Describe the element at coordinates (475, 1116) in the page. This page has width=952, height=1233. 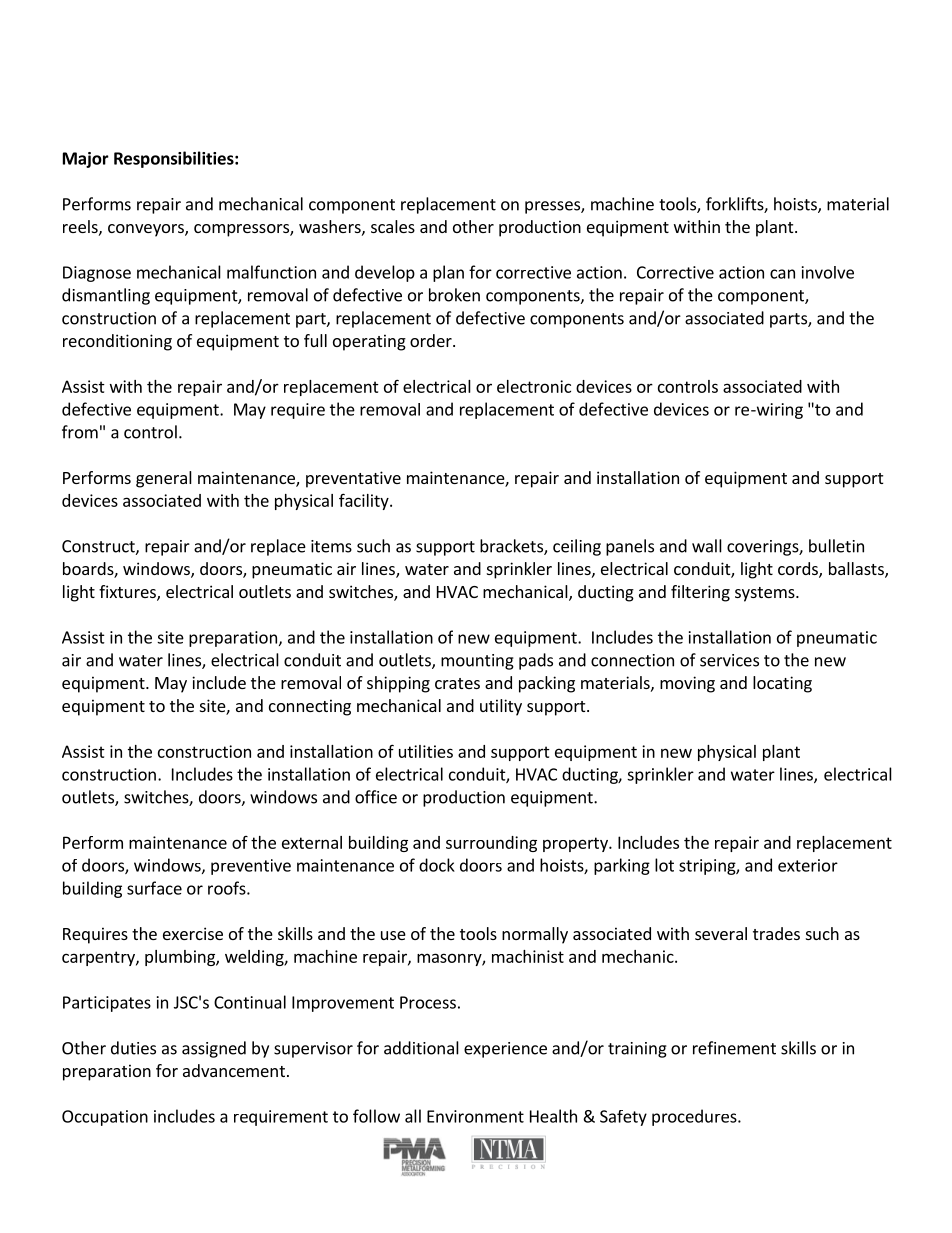
I see `Environment` at that location.
